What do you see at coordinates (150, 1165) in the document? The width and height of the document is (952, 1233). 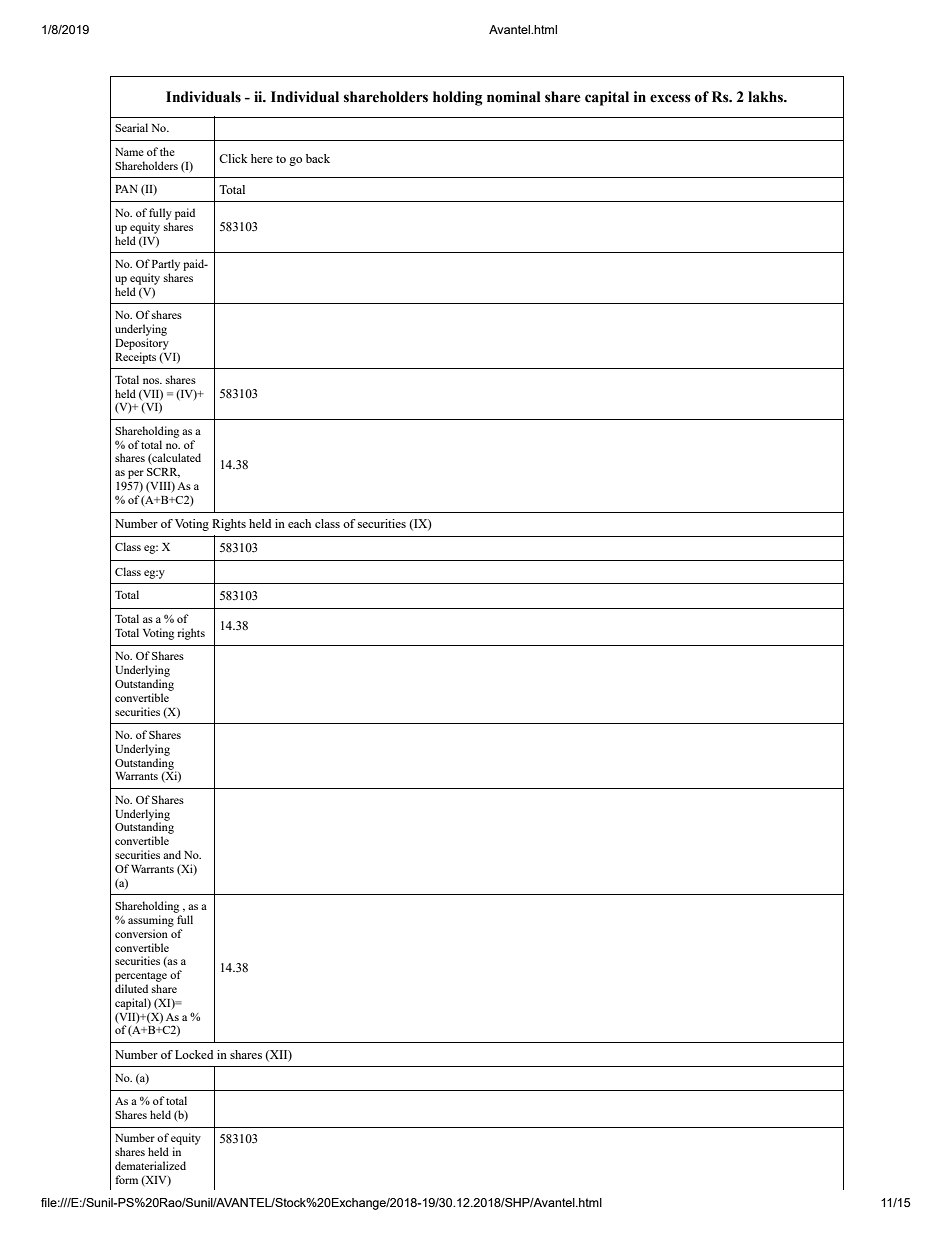 I see `dematerialized` at bounding box center [150, 1165].
